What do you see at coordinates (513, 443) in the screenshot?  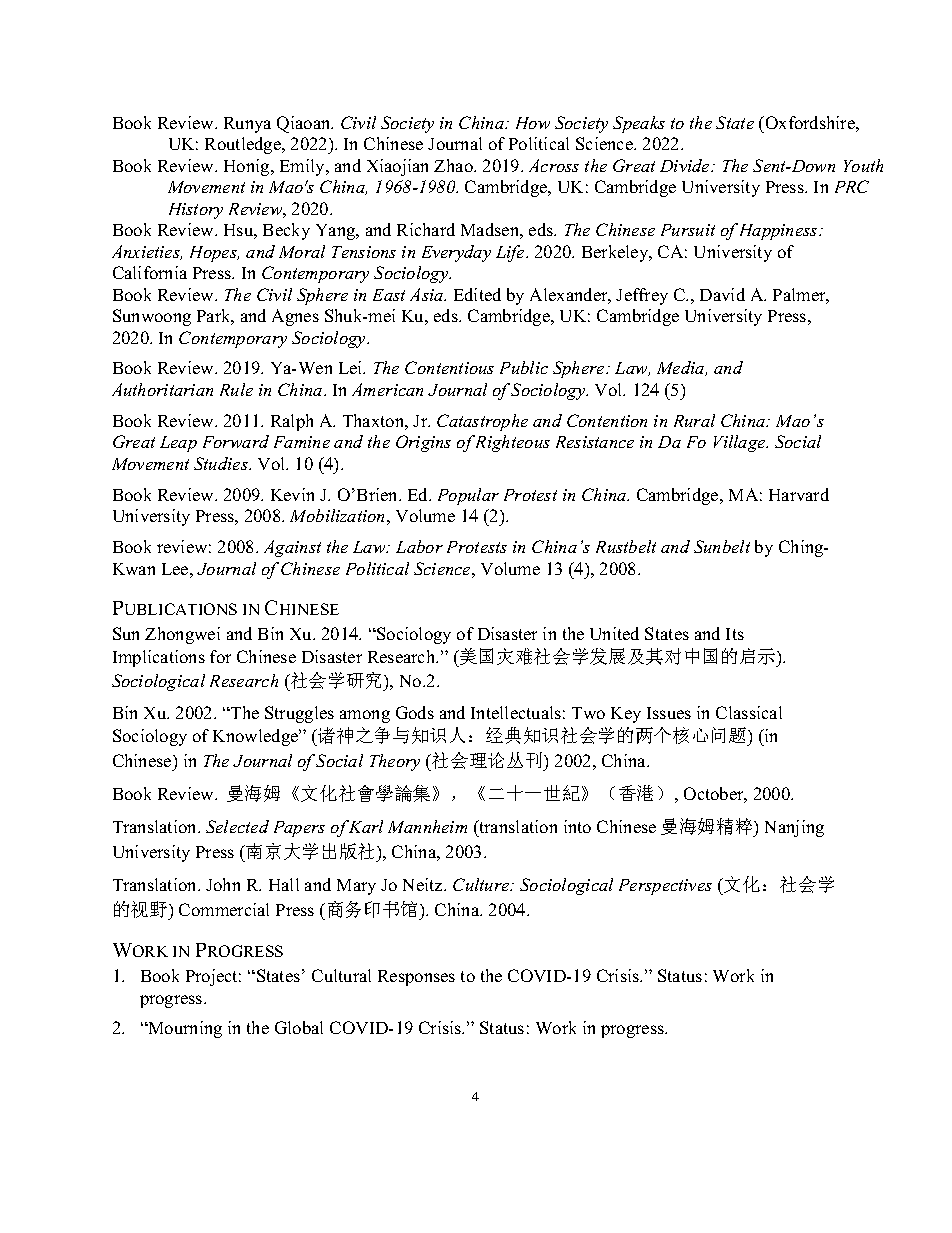 I see `Righteous` at bounding box center [513, 443].
